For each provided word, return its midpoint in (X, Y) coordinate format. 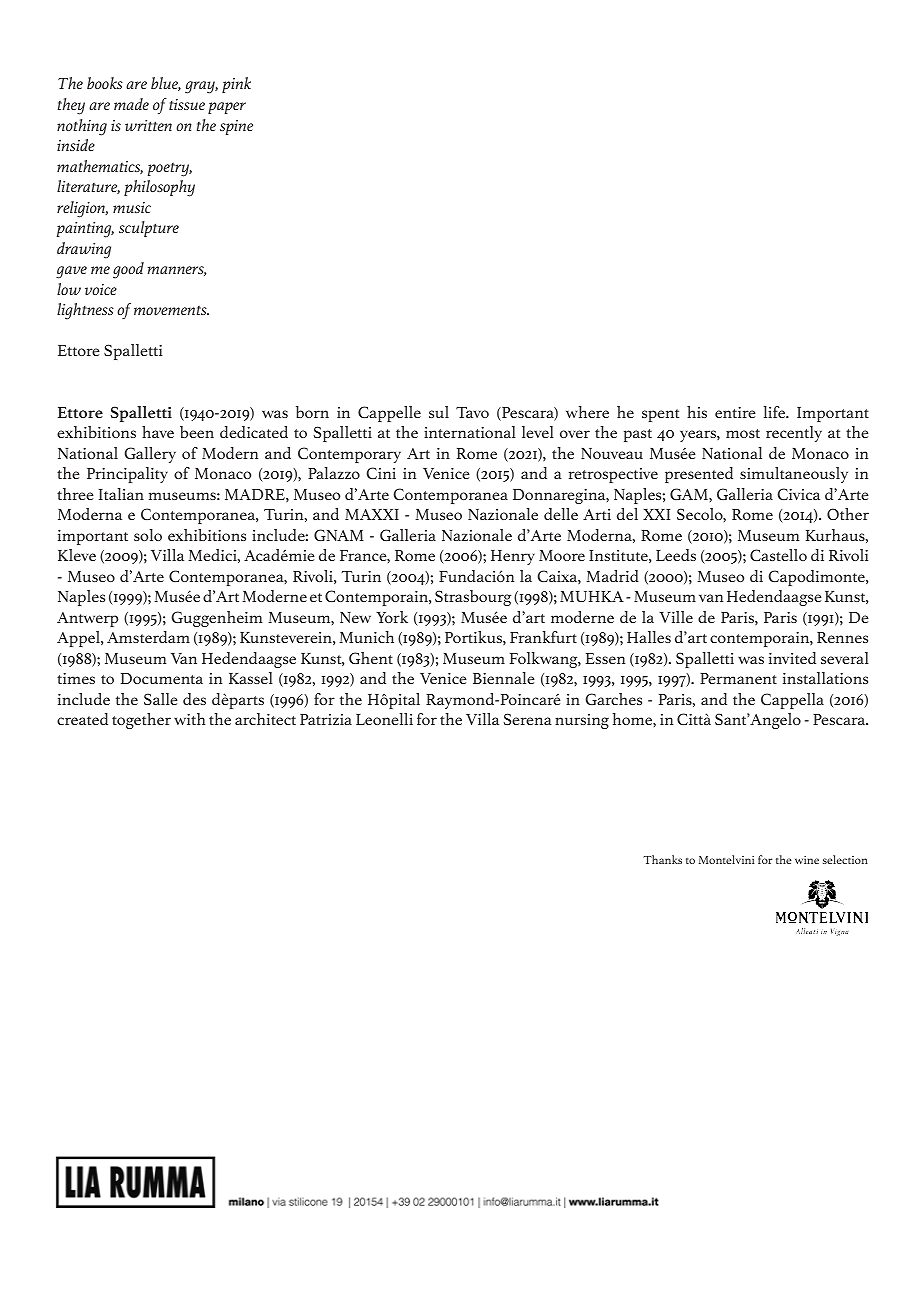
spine (236, 127)
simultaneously (794, 475)
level (538, 432)
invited (792, 658)
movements (171, 310)
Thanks (662, 859)
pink (236, 85)
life (776, 412)
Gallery (150, 455)
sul (439, 412)
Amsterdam (148, 637)
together (141, 721)
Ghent (371, 658)
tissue (187, 104)
